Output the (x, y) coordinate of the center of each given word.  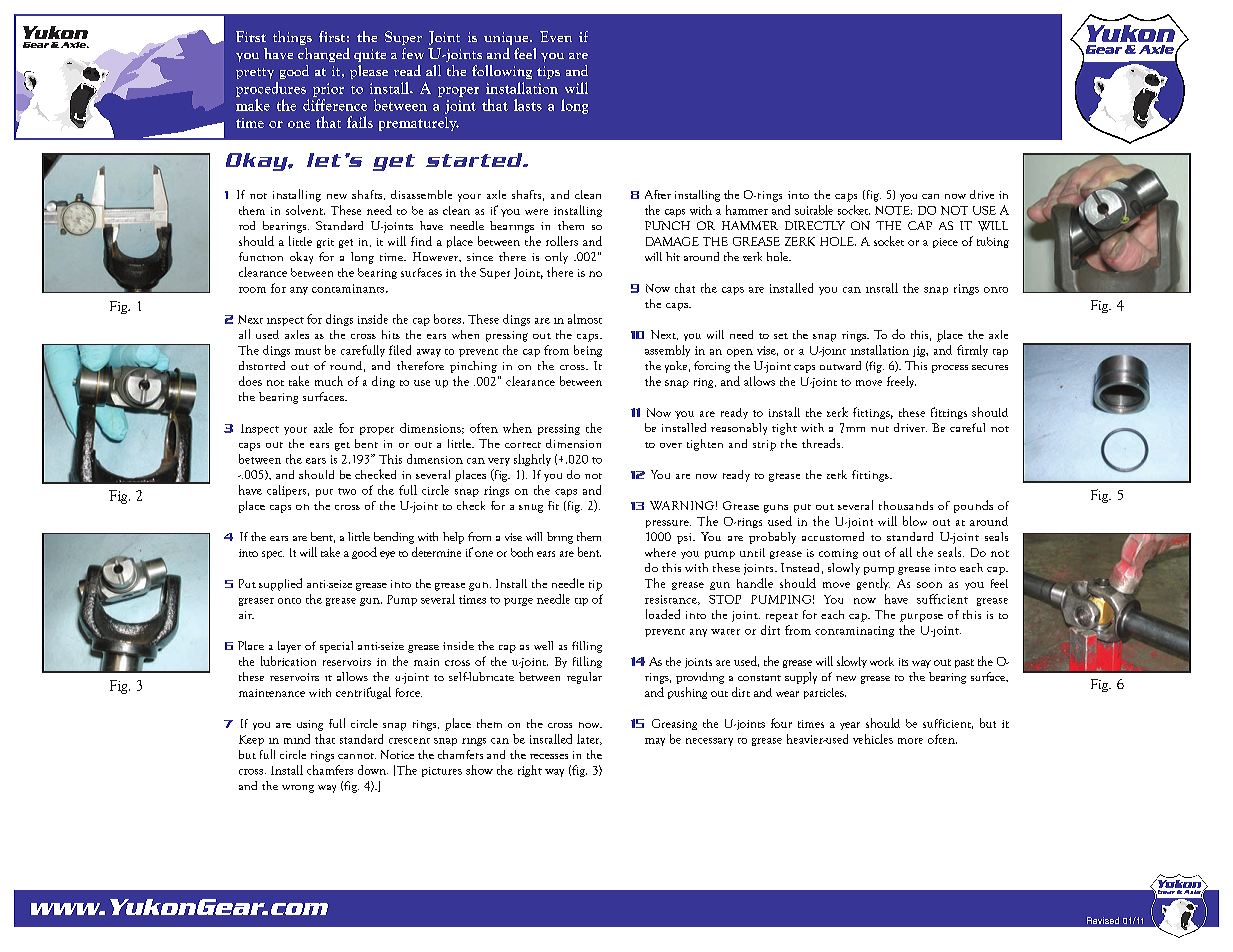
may (655, 742)
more (910, 741)
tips (548, 72)
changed (324, 55)
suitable (814, 210)
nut (880, 429)
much (329, 381)
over (671, 445)
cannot (357, 756)
